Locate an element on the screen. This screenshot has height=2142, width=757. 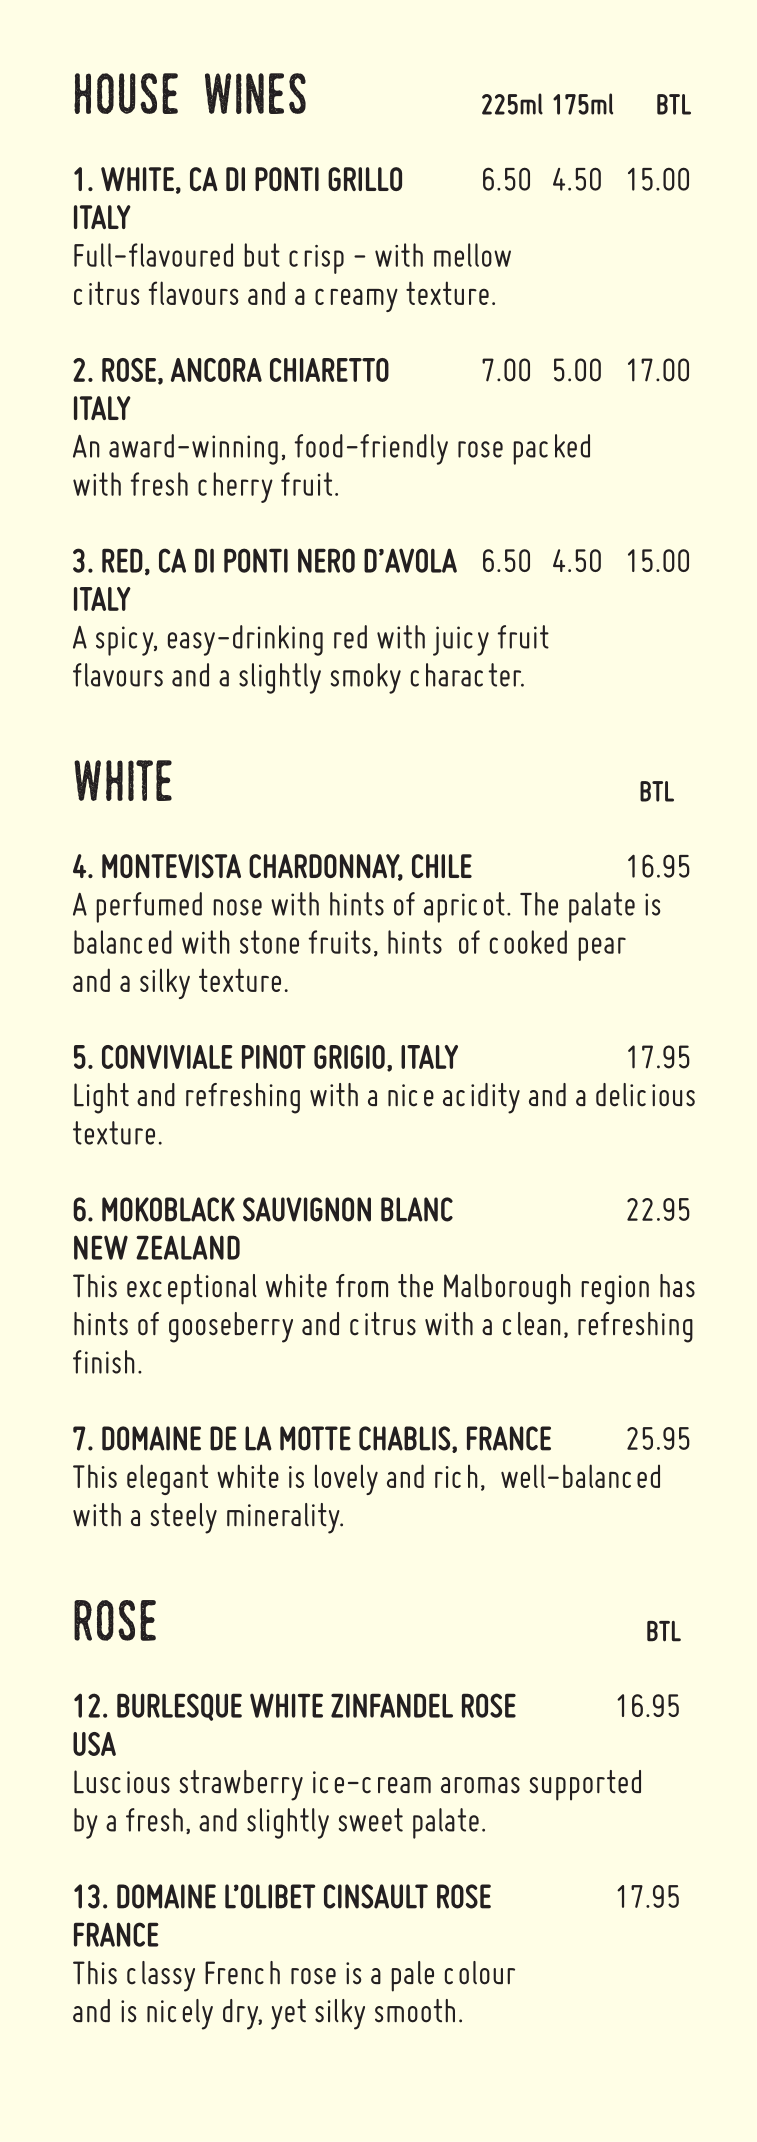
GRILLO is located at coordinates (365, 179).
